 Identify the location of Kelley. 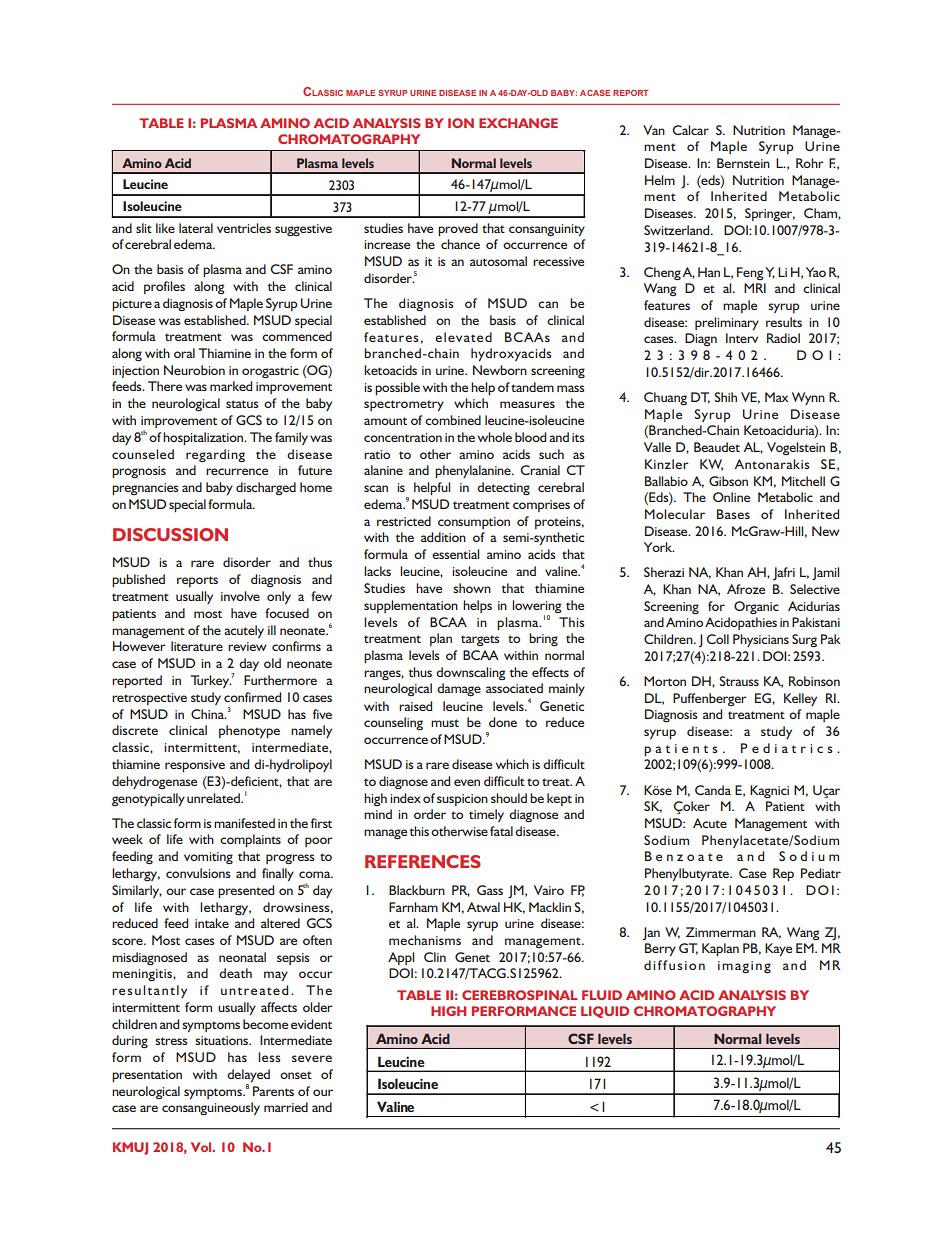
(800, 699).
